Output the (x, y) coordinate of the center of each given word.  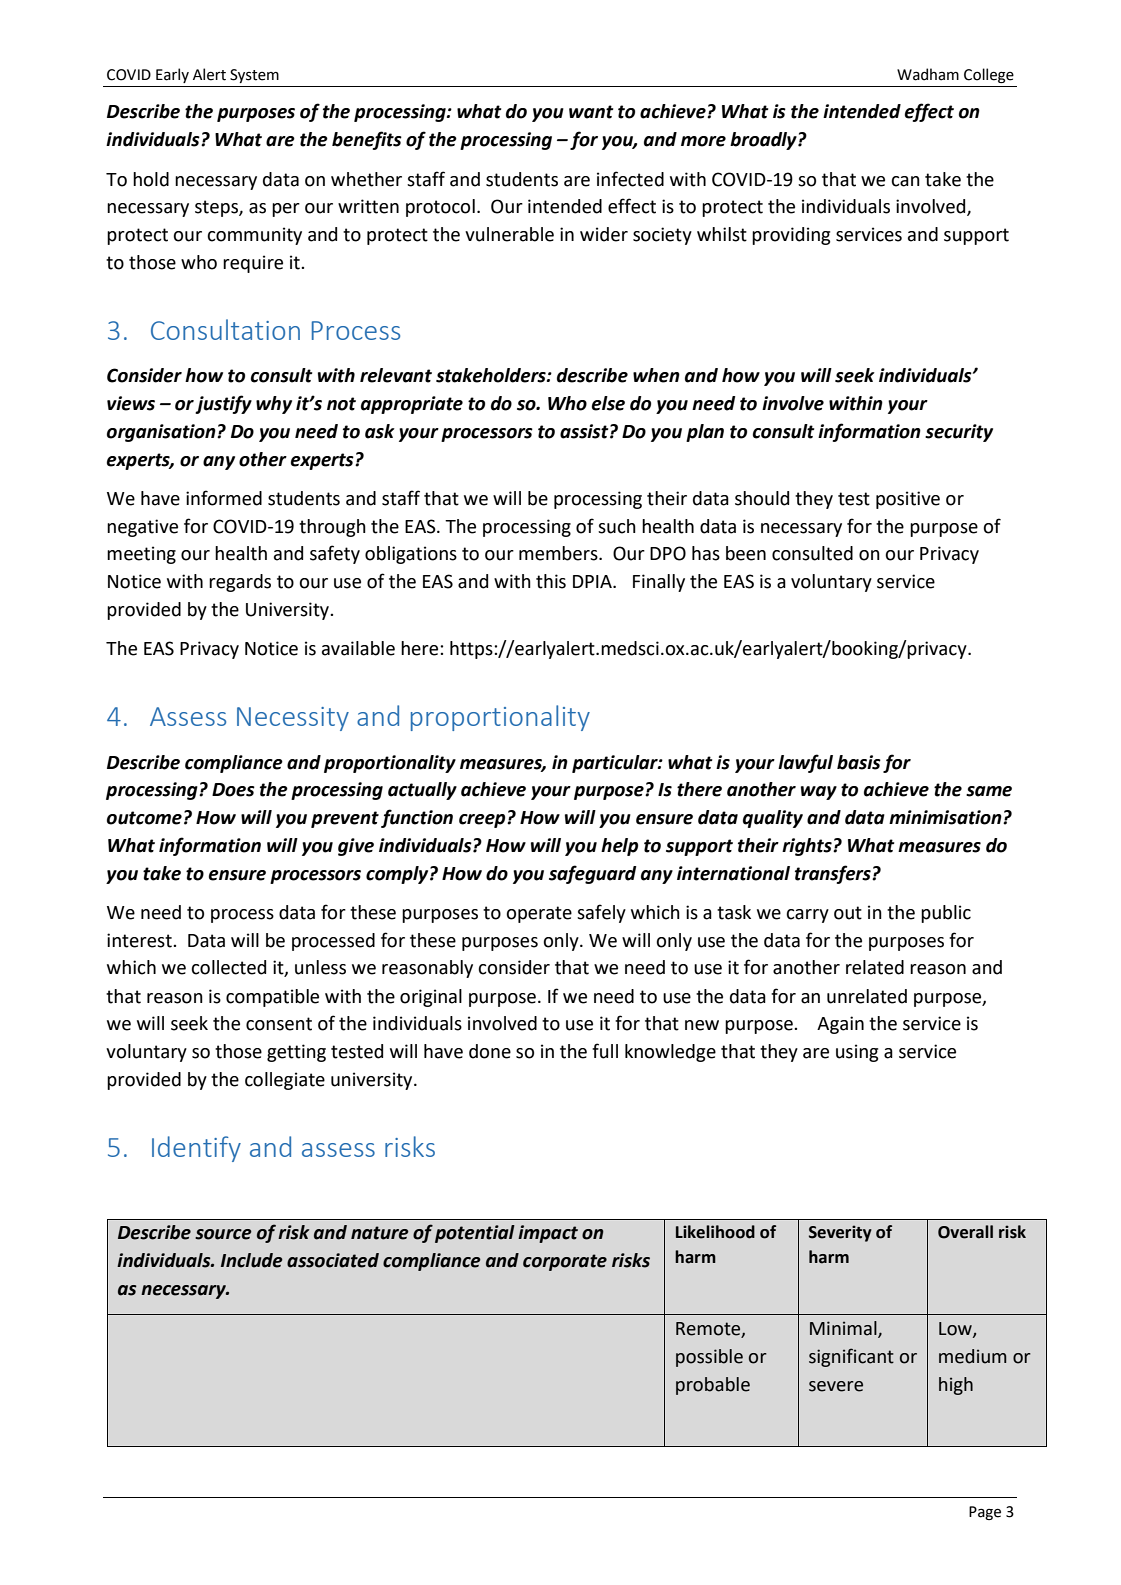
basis (859, 762)
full (605, 1051)
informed (224, 498)
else (608, 403)
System (254, 76)
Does (233, 790)
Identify (196, 1149)
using (857, 1053)
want (591, 112)
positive (908, 500)
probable (713, 1386)
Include (252, 1260)
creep (483, 821)
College (989, 75)
